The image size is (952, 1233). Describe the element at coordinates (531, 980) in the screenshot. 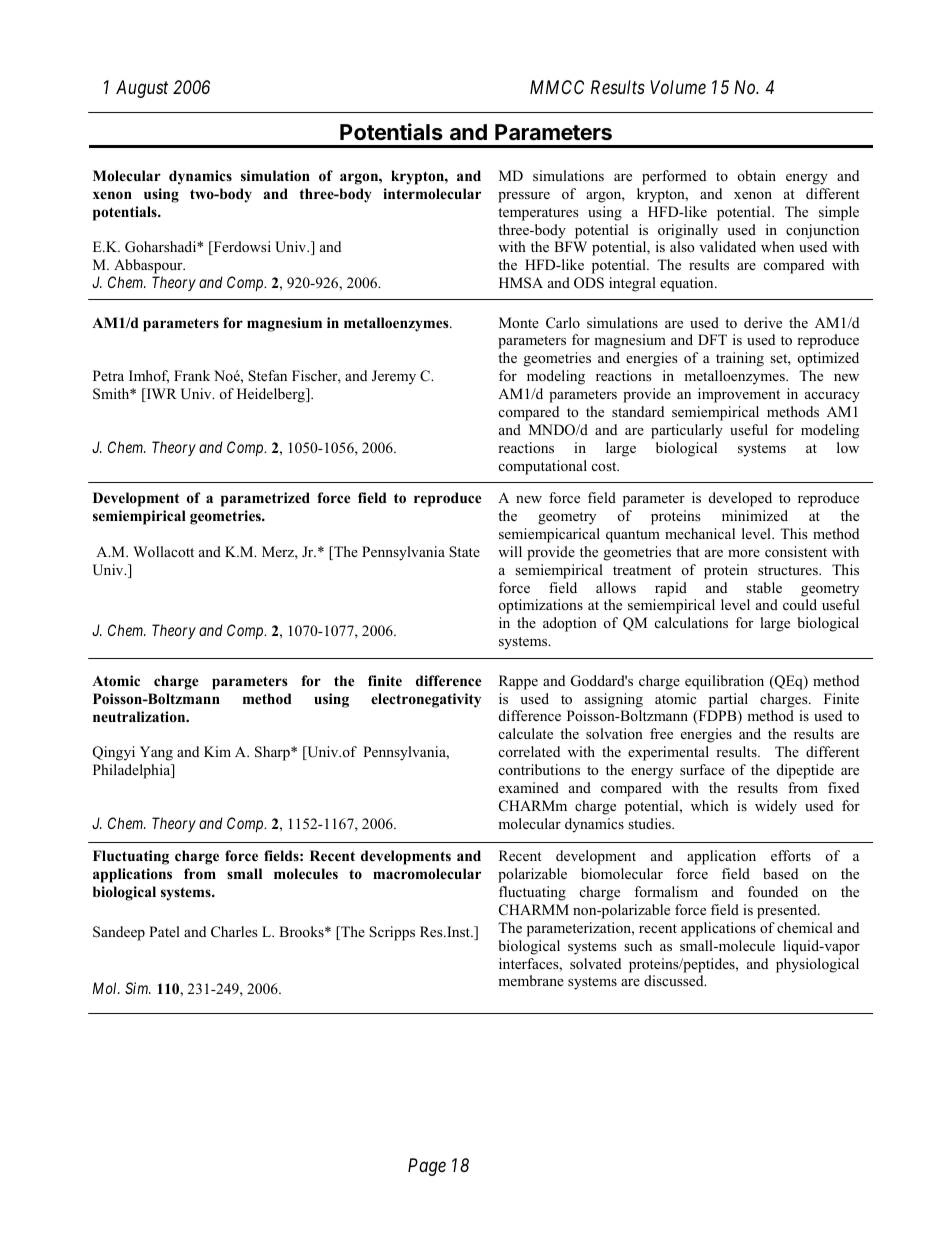

I see `membrane` at that location.
